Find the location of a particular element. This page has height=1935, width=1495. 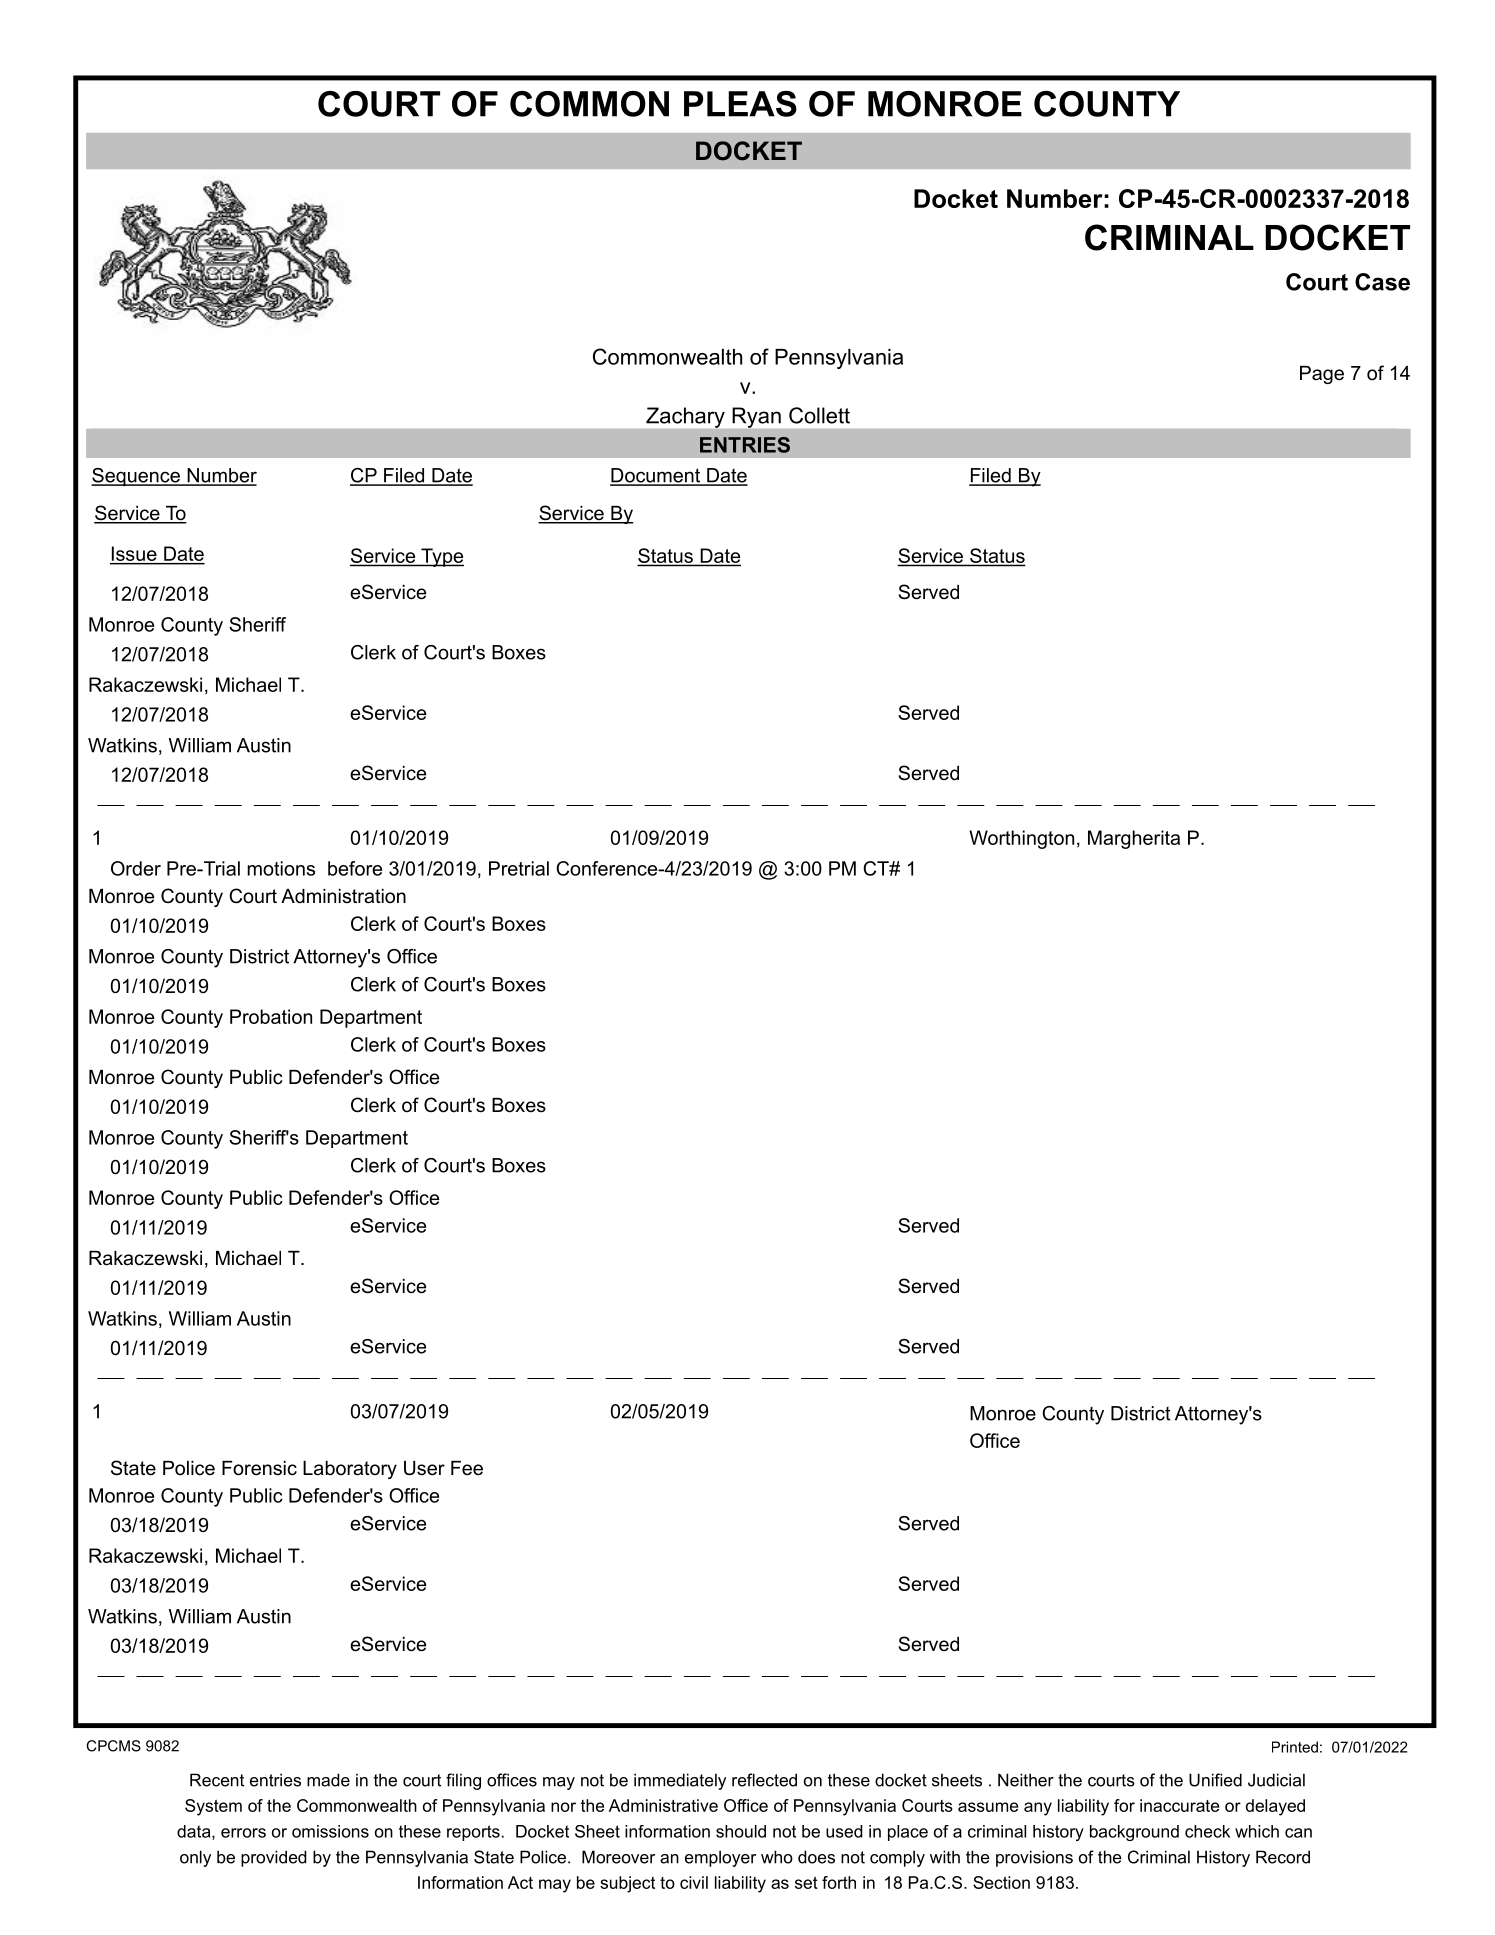

Case is located at coordinates (1382, 282).
